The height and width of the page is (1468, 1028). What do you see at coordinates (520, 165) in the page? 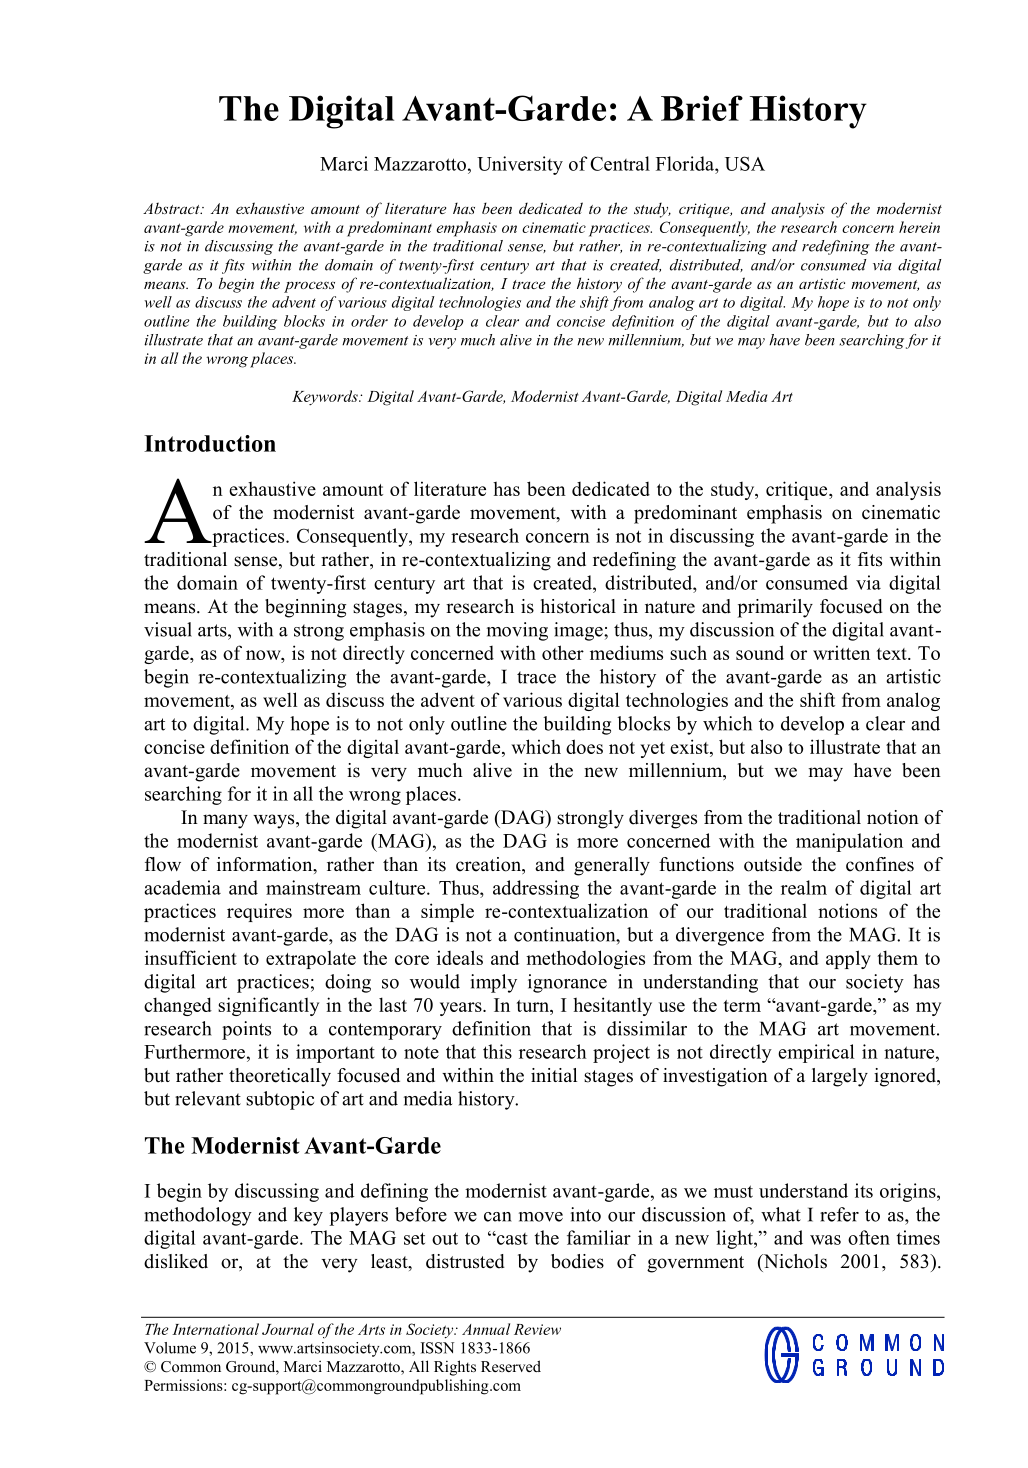
I see `University` at bounding box center [520, 165].
